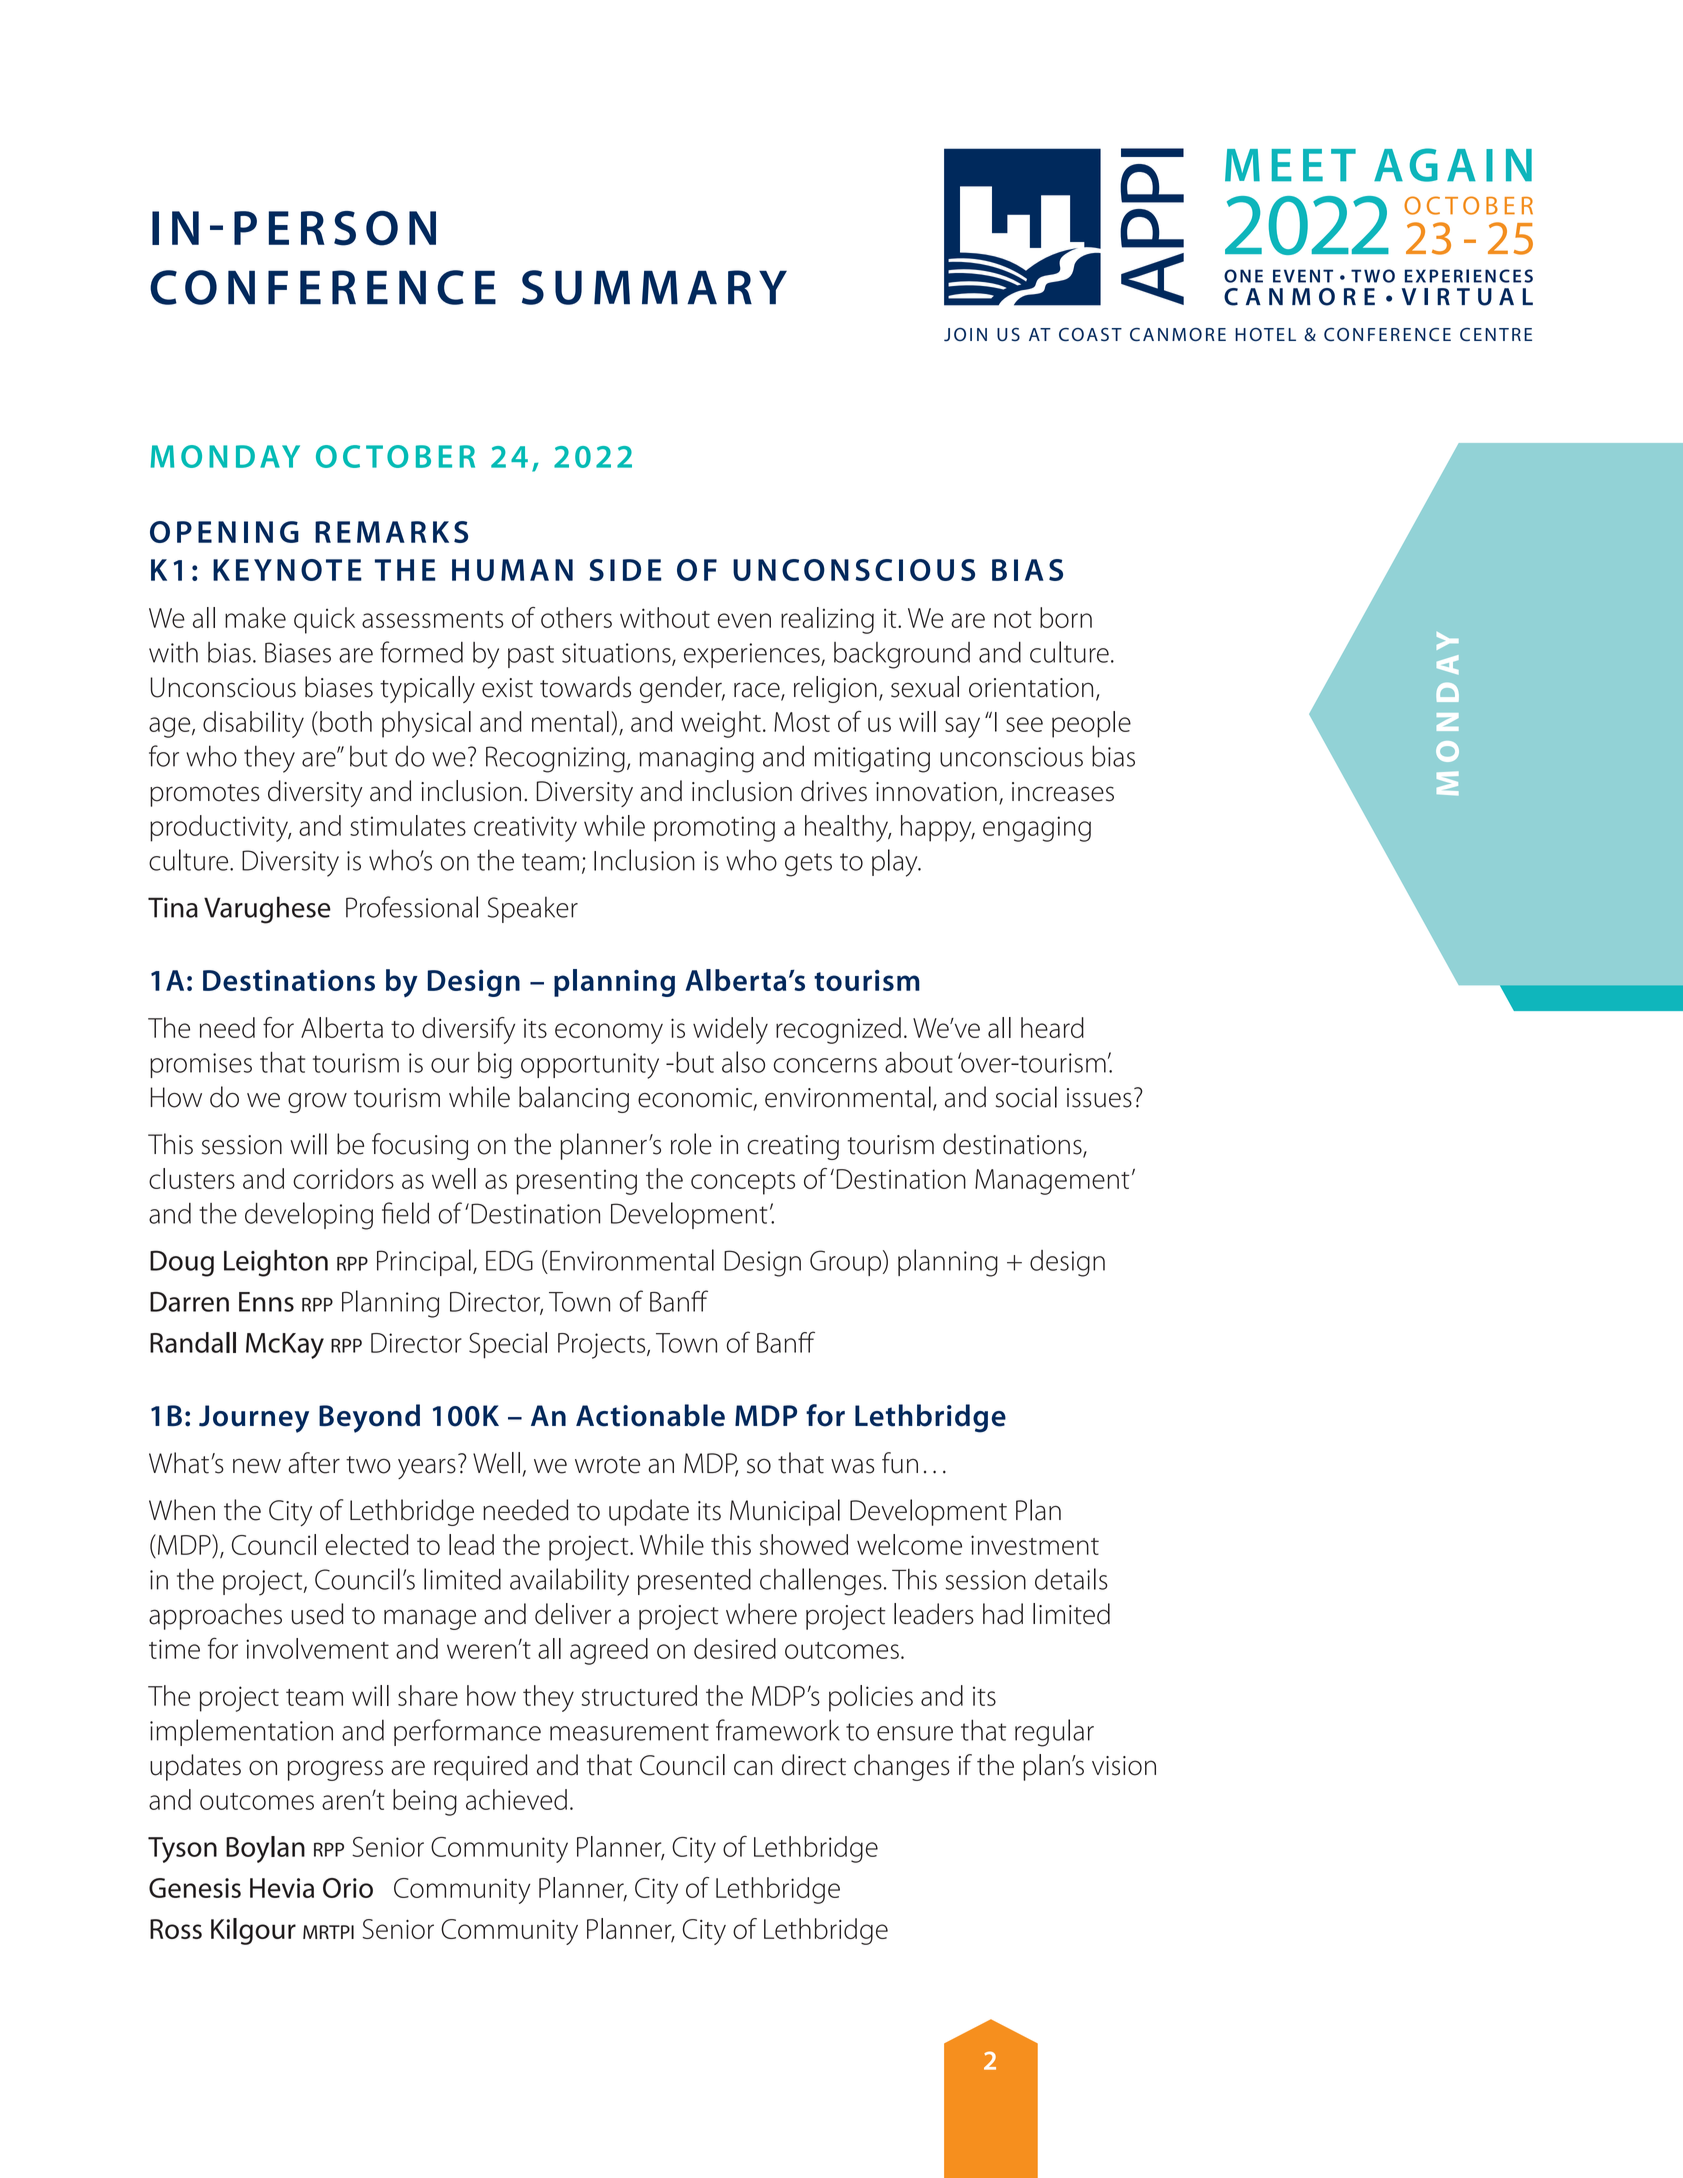 This document has width=1683, height=2178. Describe the element at coordinates (902, 1767) in the document. I see `changes` at that location.
